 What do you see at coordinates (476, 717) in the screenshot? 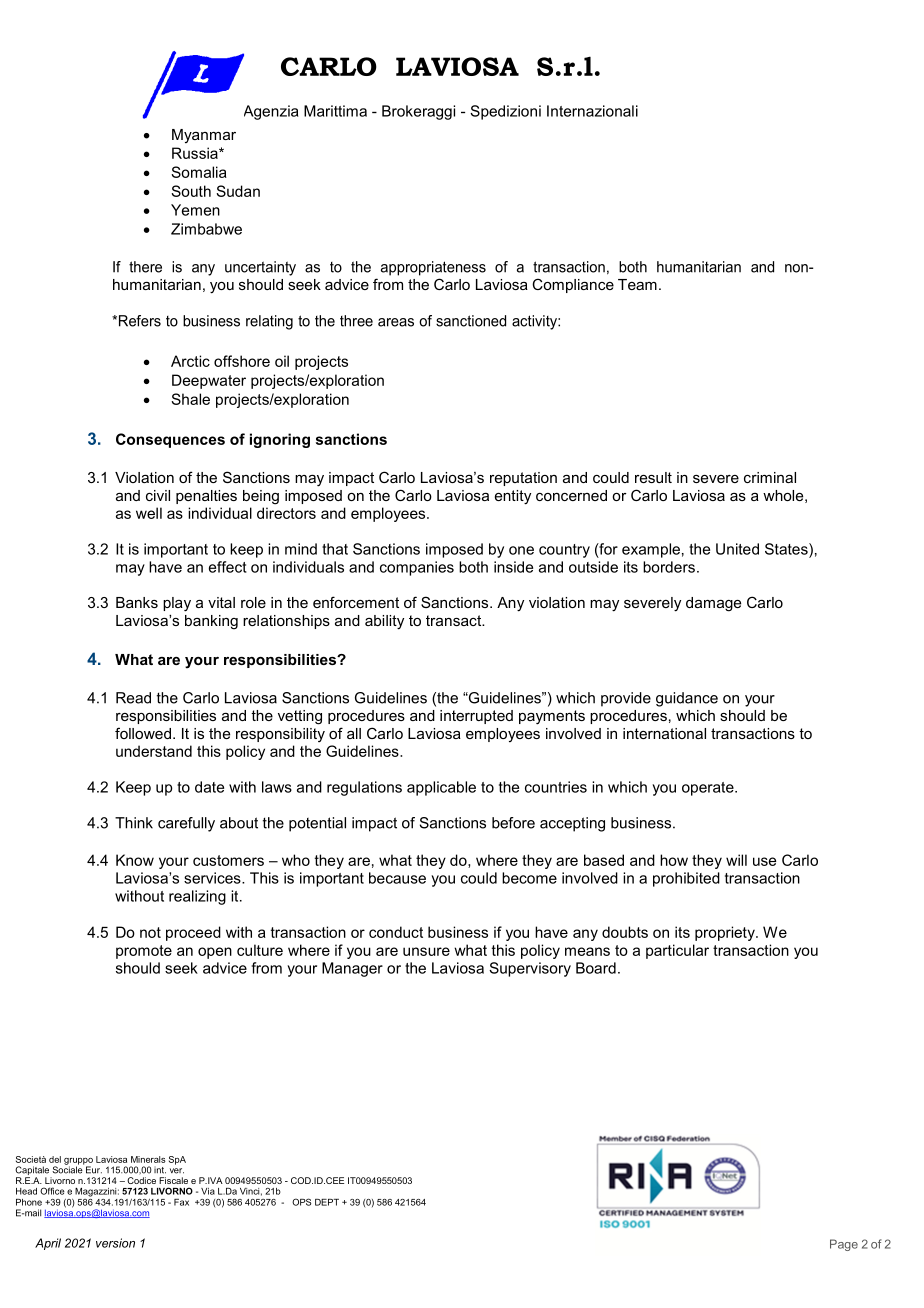
I see `interrupted` at bounding box center [476, 717].
